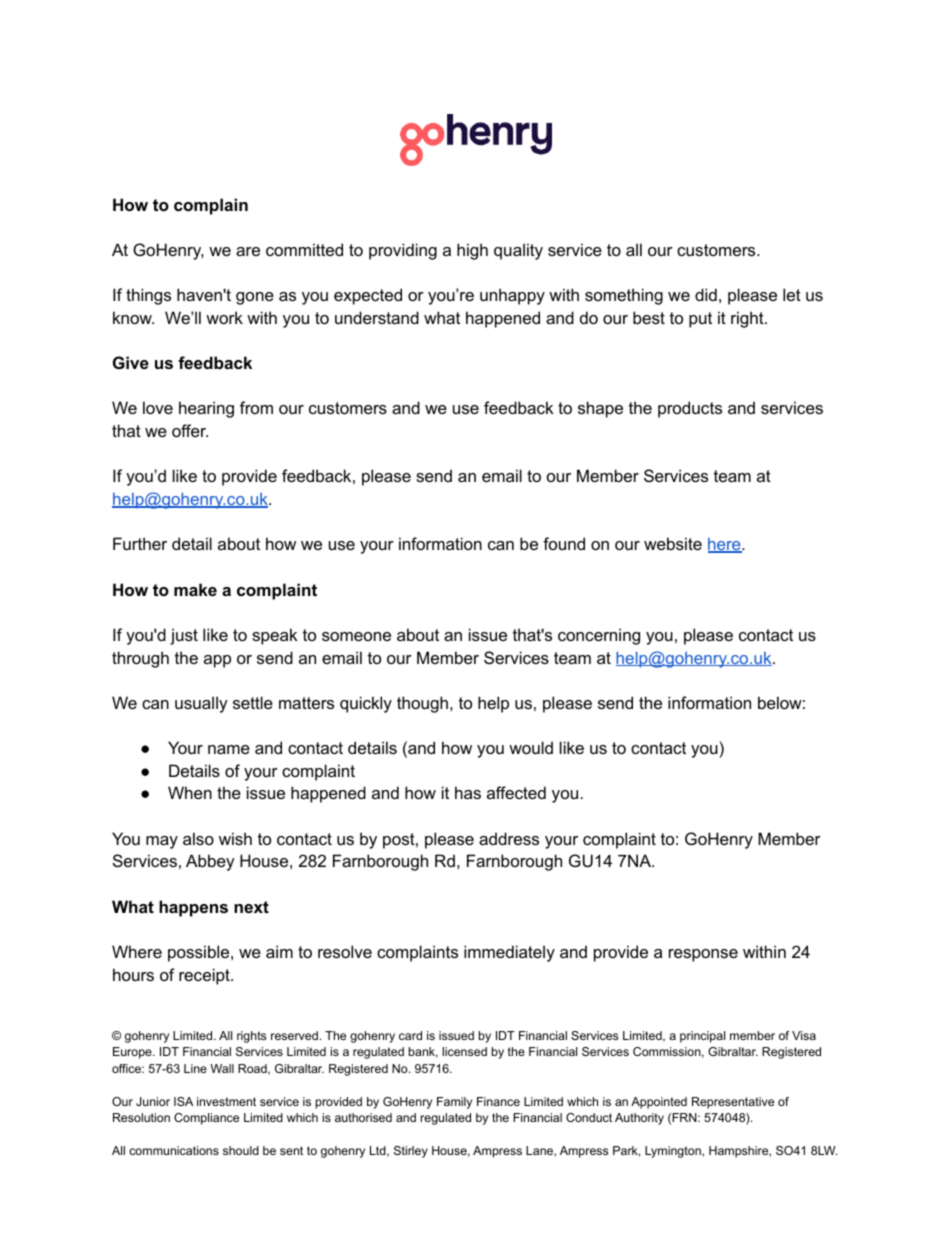 This screenshot has width=952, height=1233. What do you see at coordinates (509, 838) in the screenshot?
I see `address` at bounding box center [509, 838].
